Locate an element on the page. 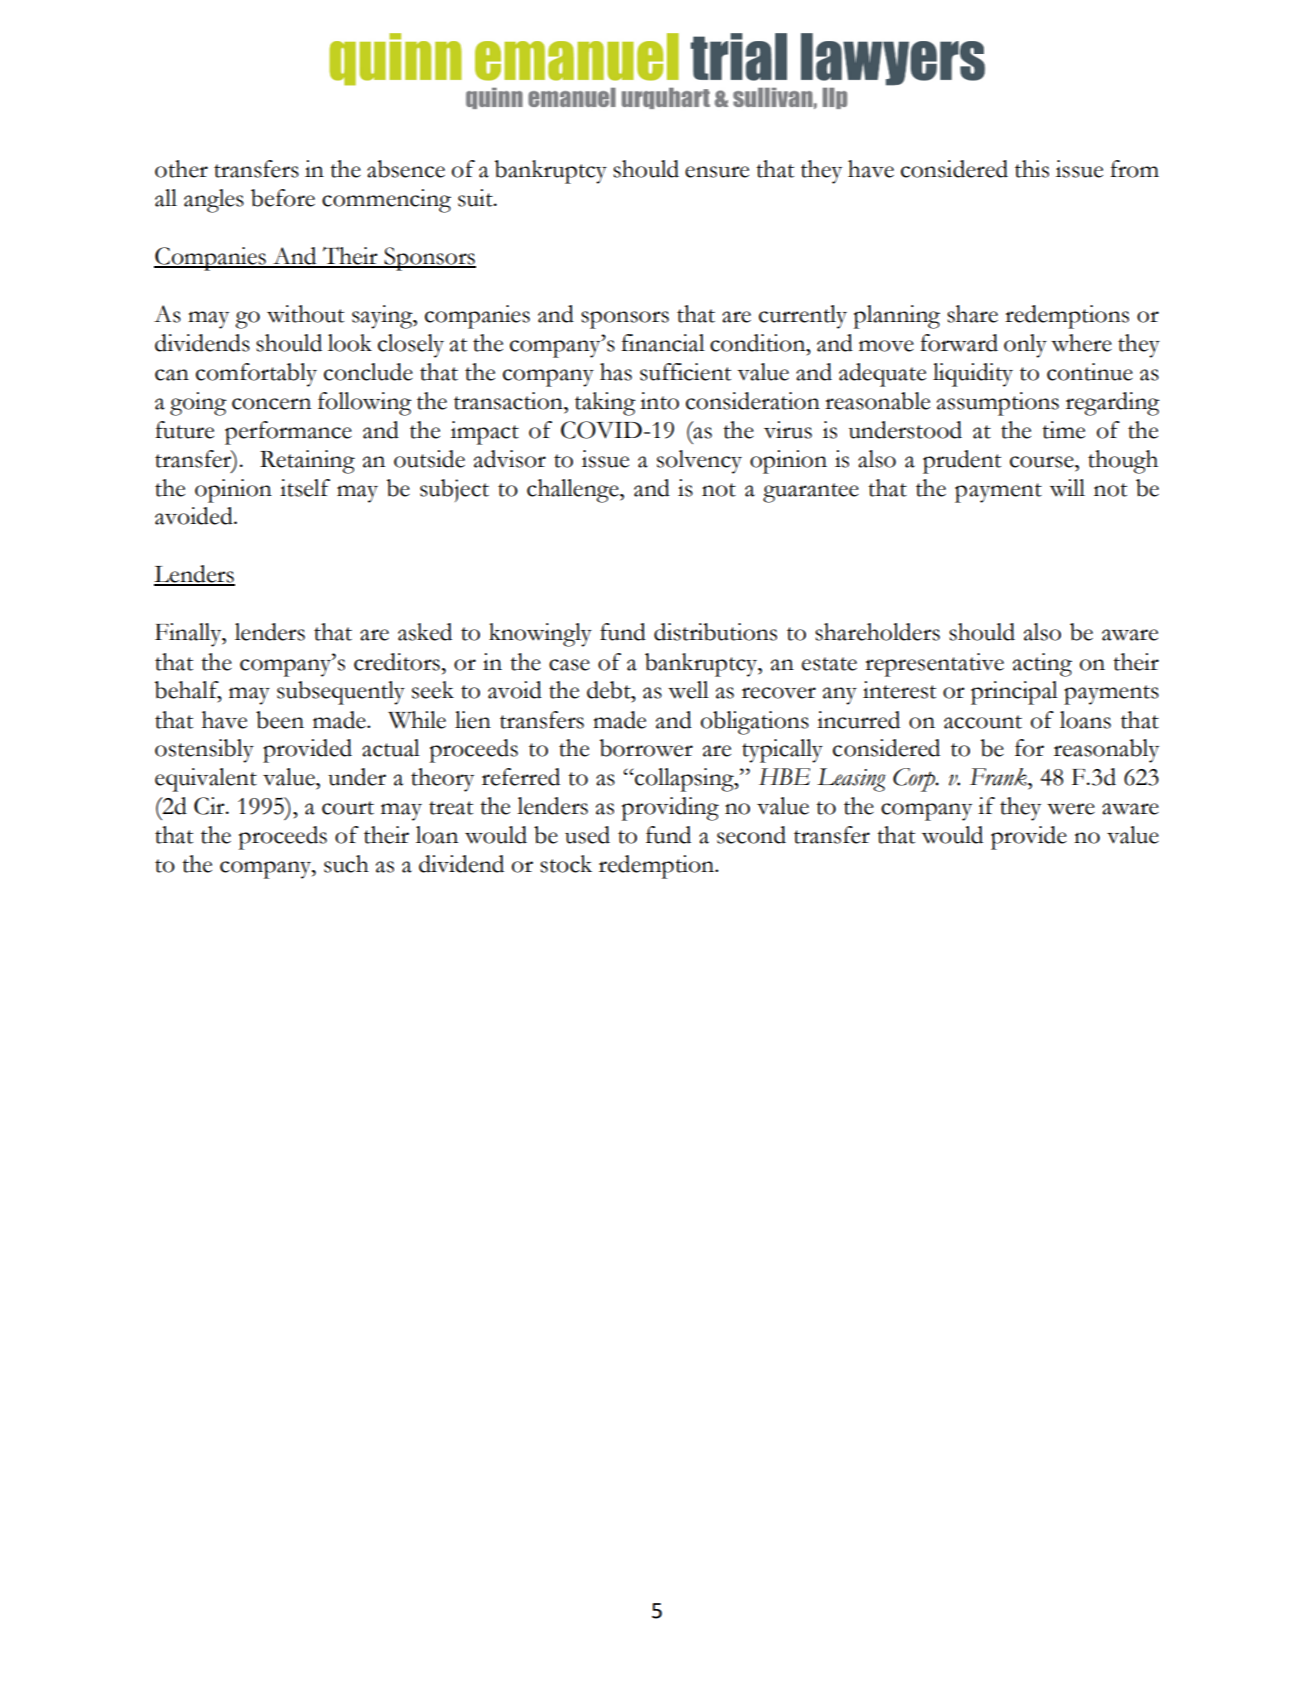 The height and width of the document is (1700, 1314). this is located at coordinates (1032, 169).
